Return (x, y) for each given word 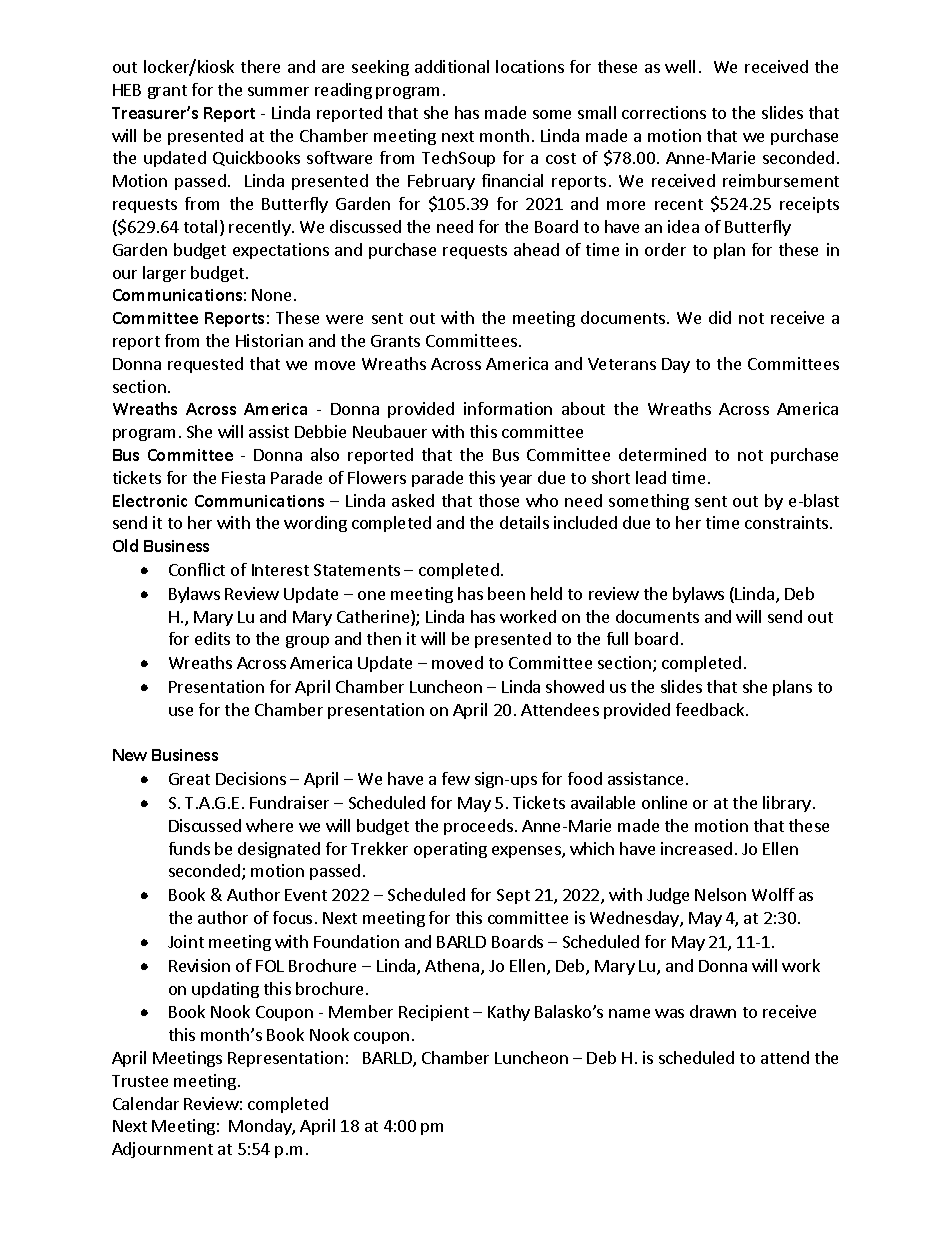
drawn (713, 1011)
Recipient (434, 1013)
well (680, 66)
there (260, 66)
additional (452, 66)
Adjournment (162, 1150)
